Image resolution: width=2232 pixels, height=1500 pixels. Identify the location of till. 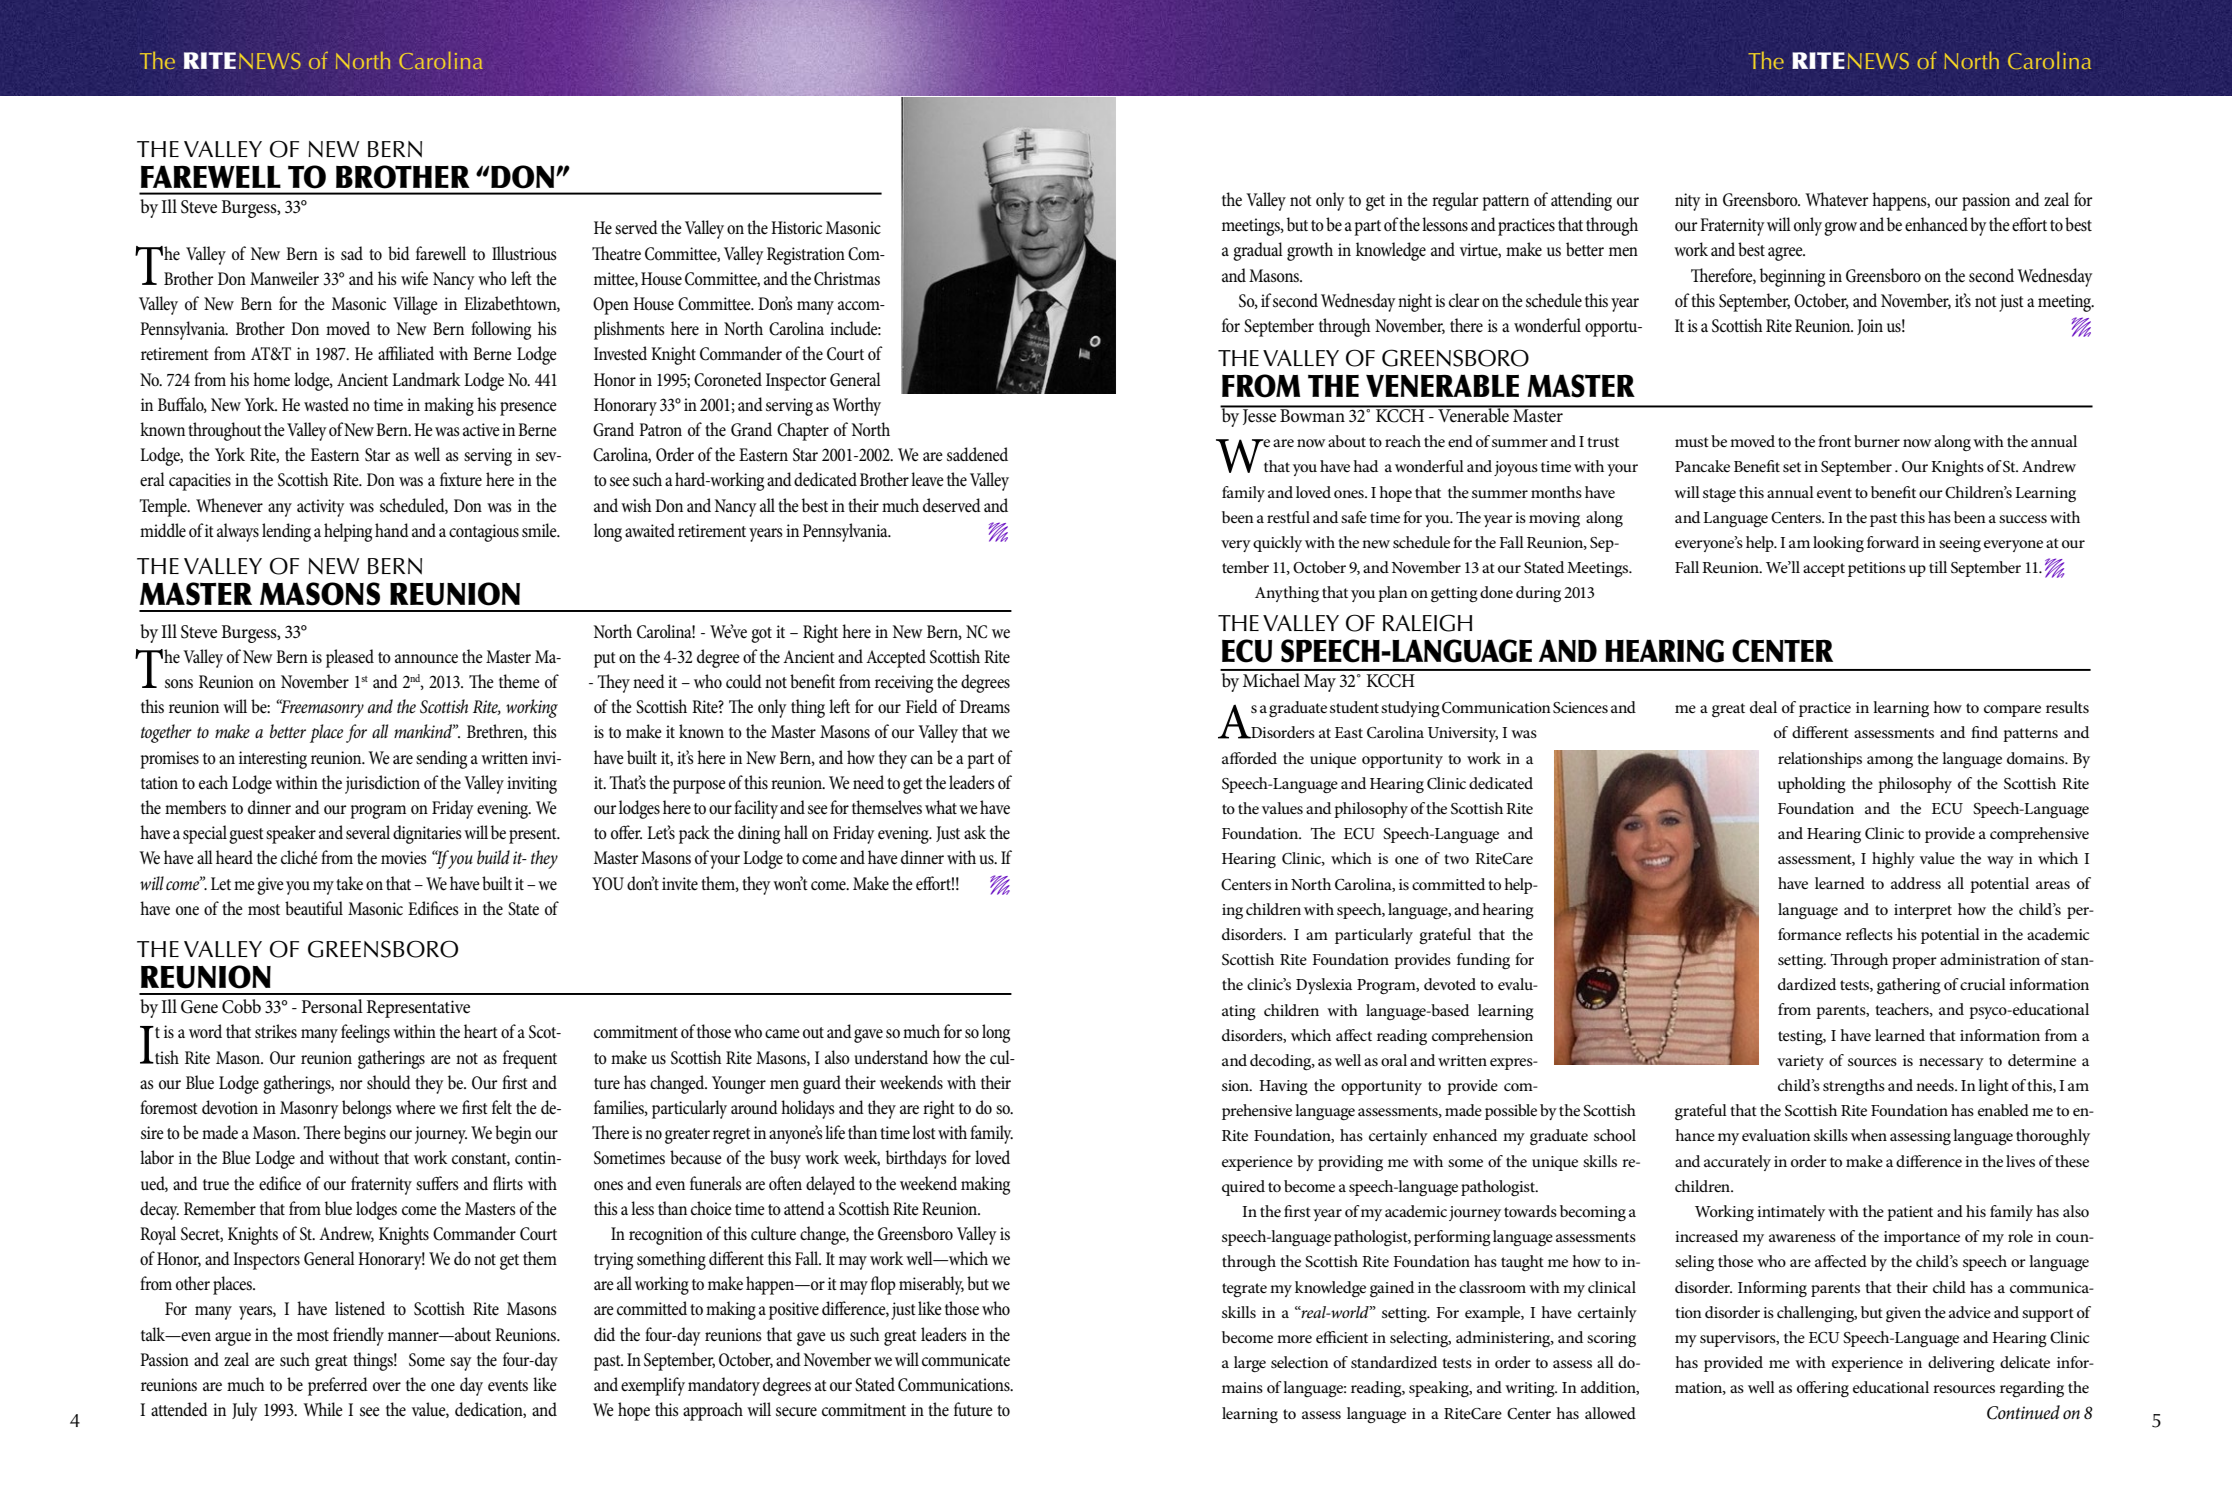
(1938, 567).
